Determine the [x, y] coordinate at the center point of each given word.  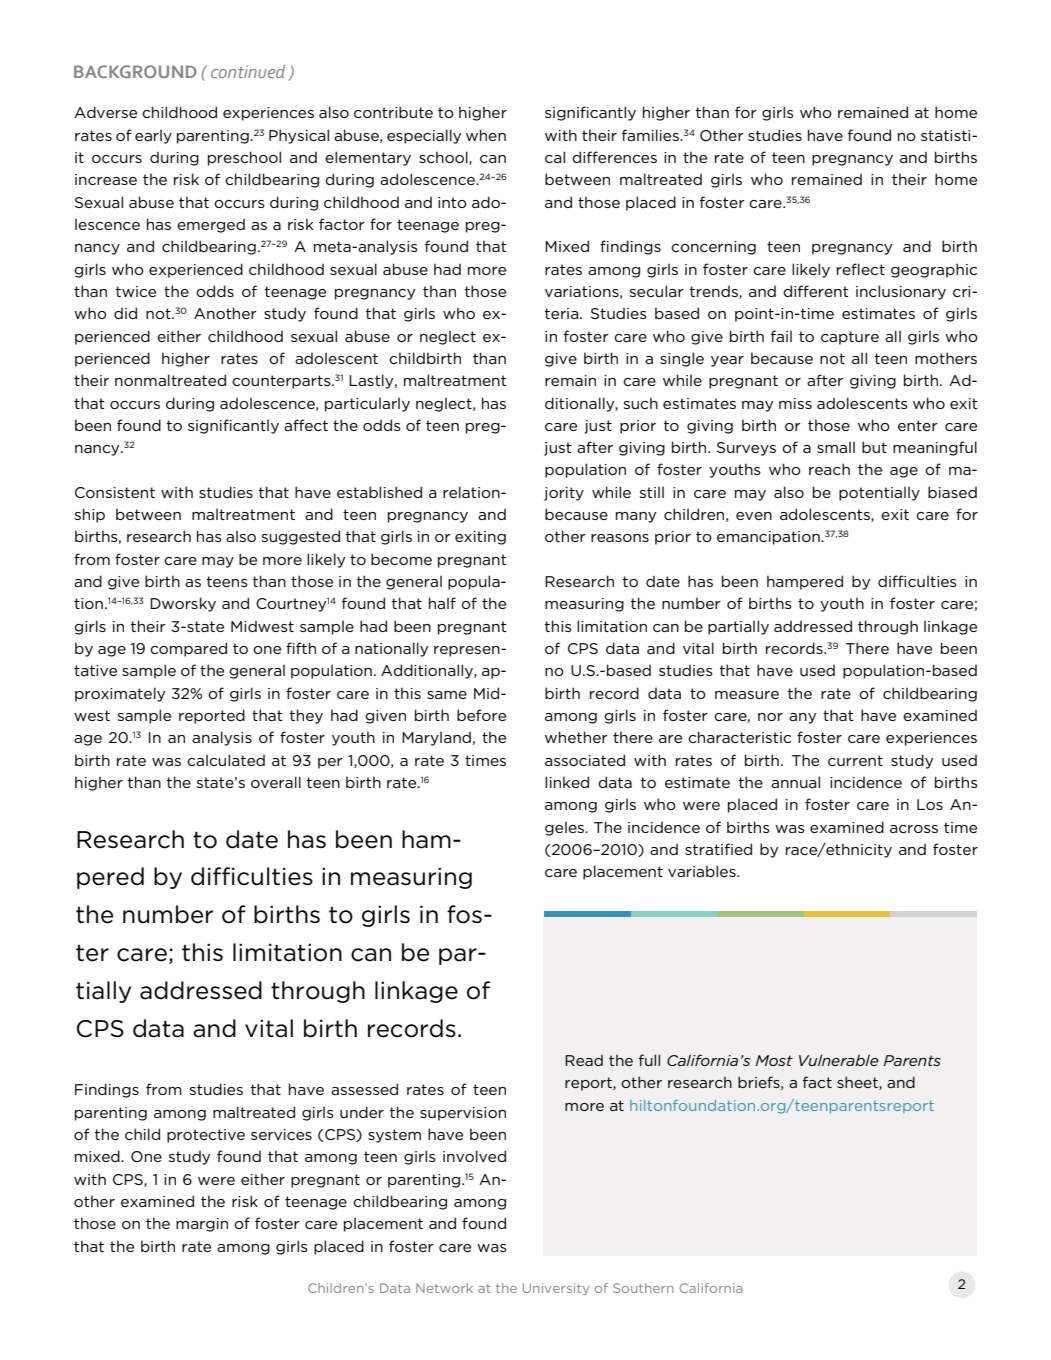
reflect [861, 269]
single [682, 359]
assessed [364, 1089]
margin [202, 1225]
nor [770, 717]
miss [795, 403]
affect [306, 425]
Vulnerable [839, 1060]
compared [188, 649]
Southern [643, 1288]
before [481, 715]
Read [584, 1060]
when [486, 135]
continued [248, 71]
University [556, 1289]
